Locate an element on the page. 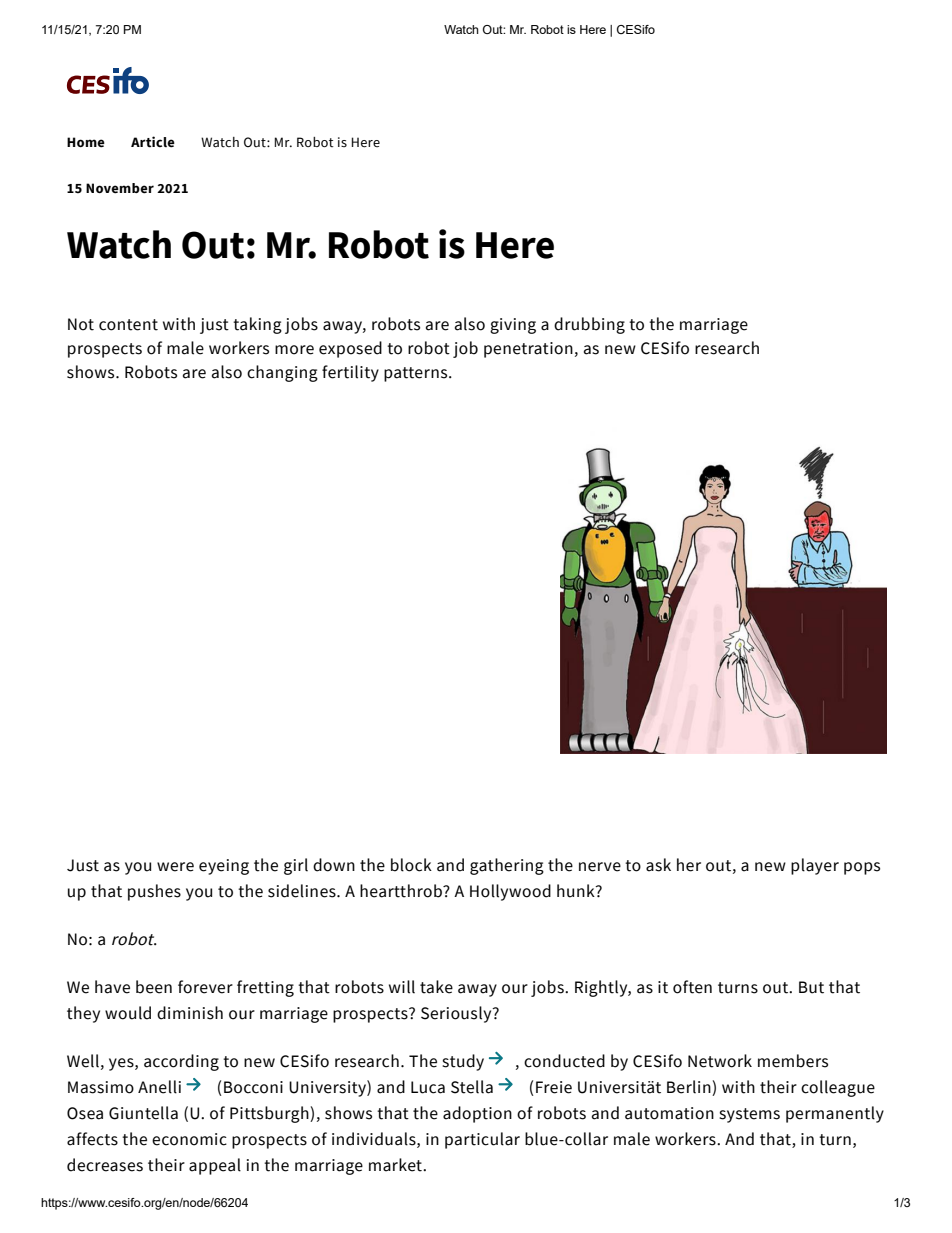  player is located at coordinates (815, 866).
